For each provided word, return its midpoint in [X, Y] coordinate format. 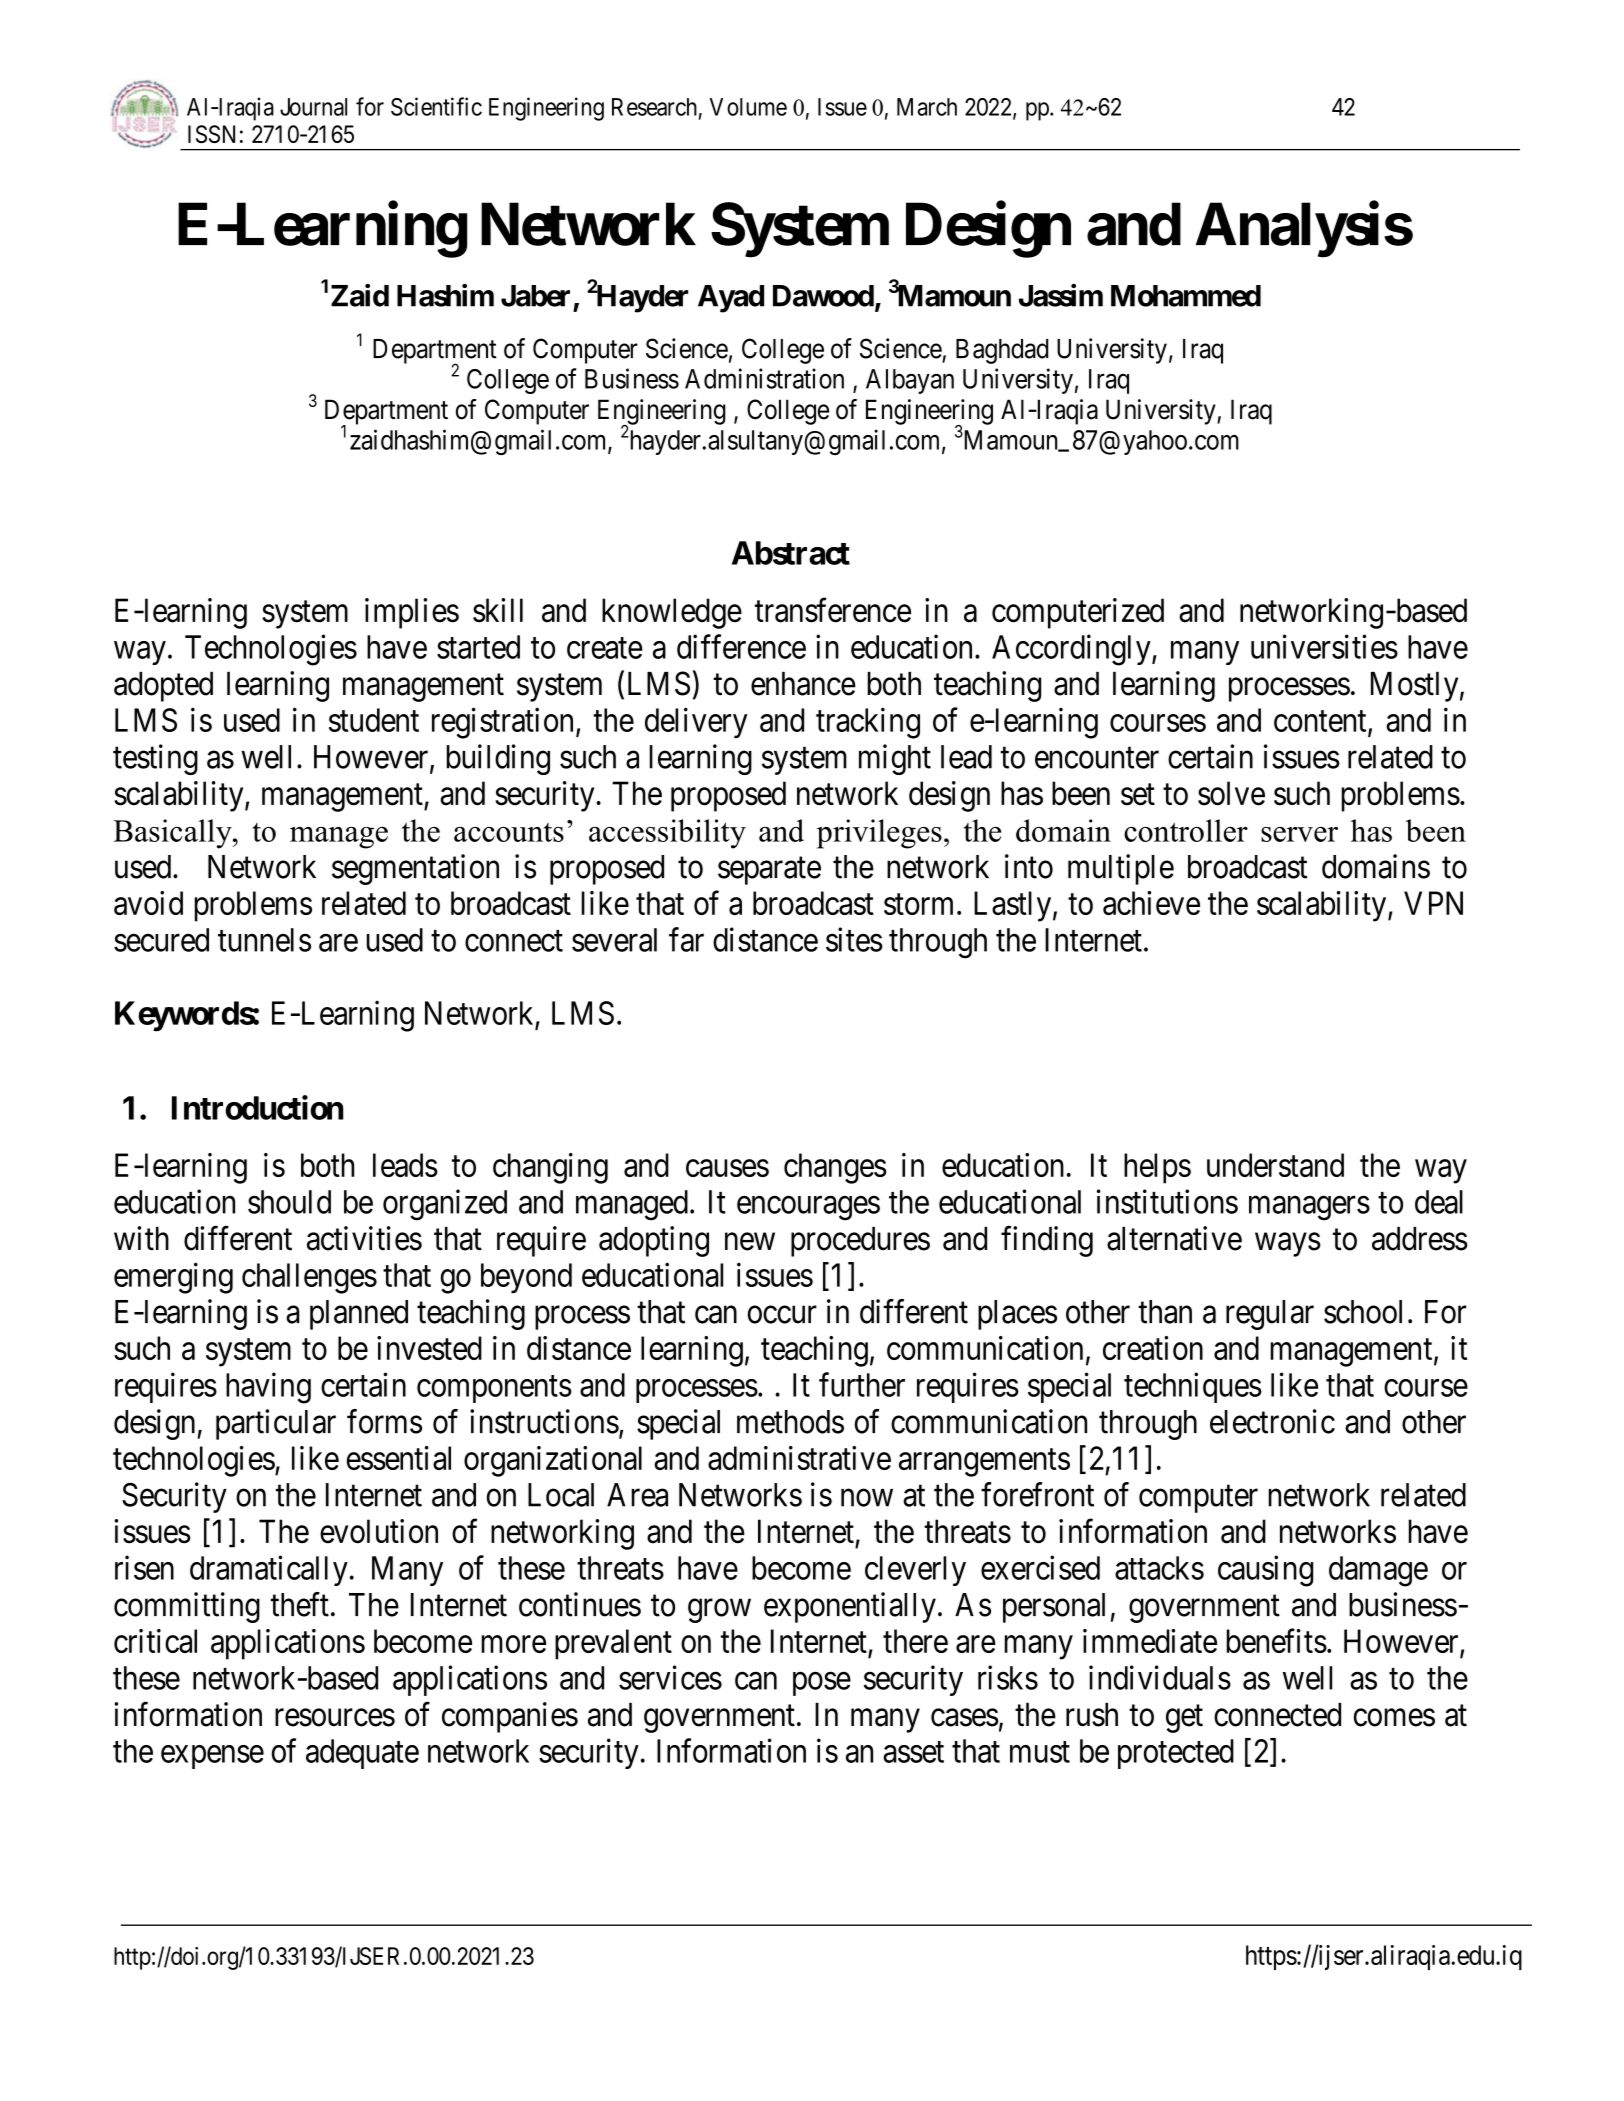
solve [1231, 793]
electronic [1272, 1421]
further [862, 1384]
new [750, 1242]
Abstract [791, 553]
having [268, 1388]
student [374, 720]
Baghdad [1002, 351]
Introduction [258, 1107]
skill [498, 610]
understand [1275, 1165]
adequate [362, 1754]
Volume [748, 107]
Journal [313, 107]
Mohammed [1186, 296]
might [895, 759]
